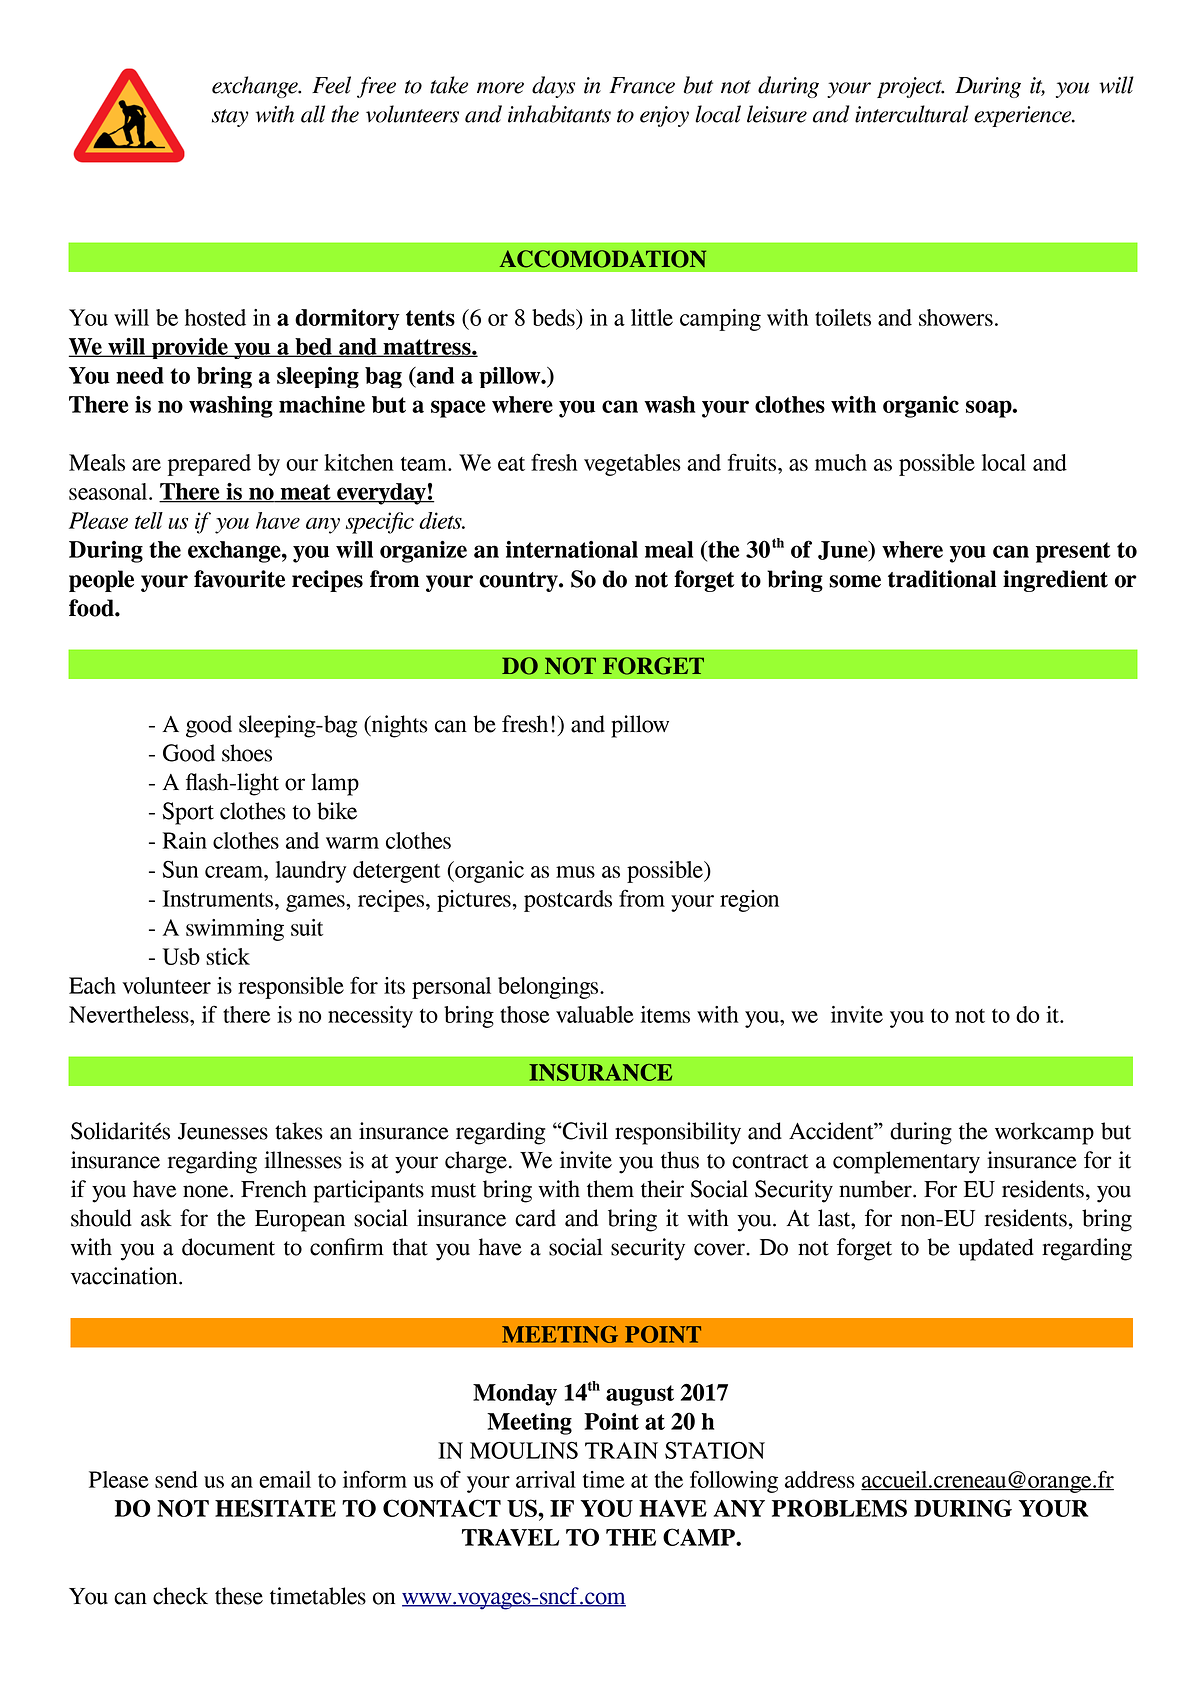 The image size is (1201, 1699). Describe the element at coordinates (239, 579) in the image. I see `favourite` at that location.
